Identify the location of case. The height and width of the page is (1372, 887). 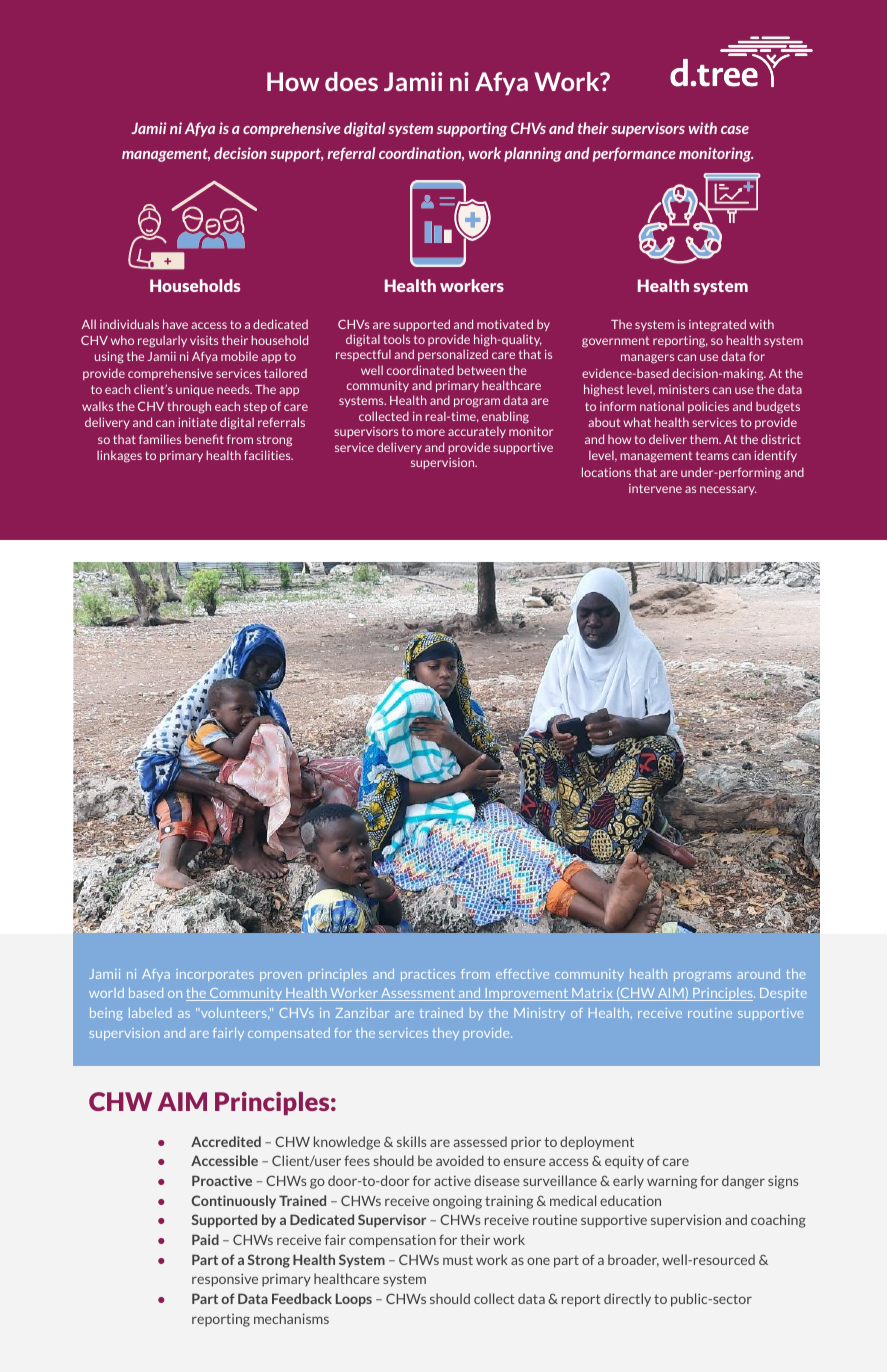
(735, 130).
